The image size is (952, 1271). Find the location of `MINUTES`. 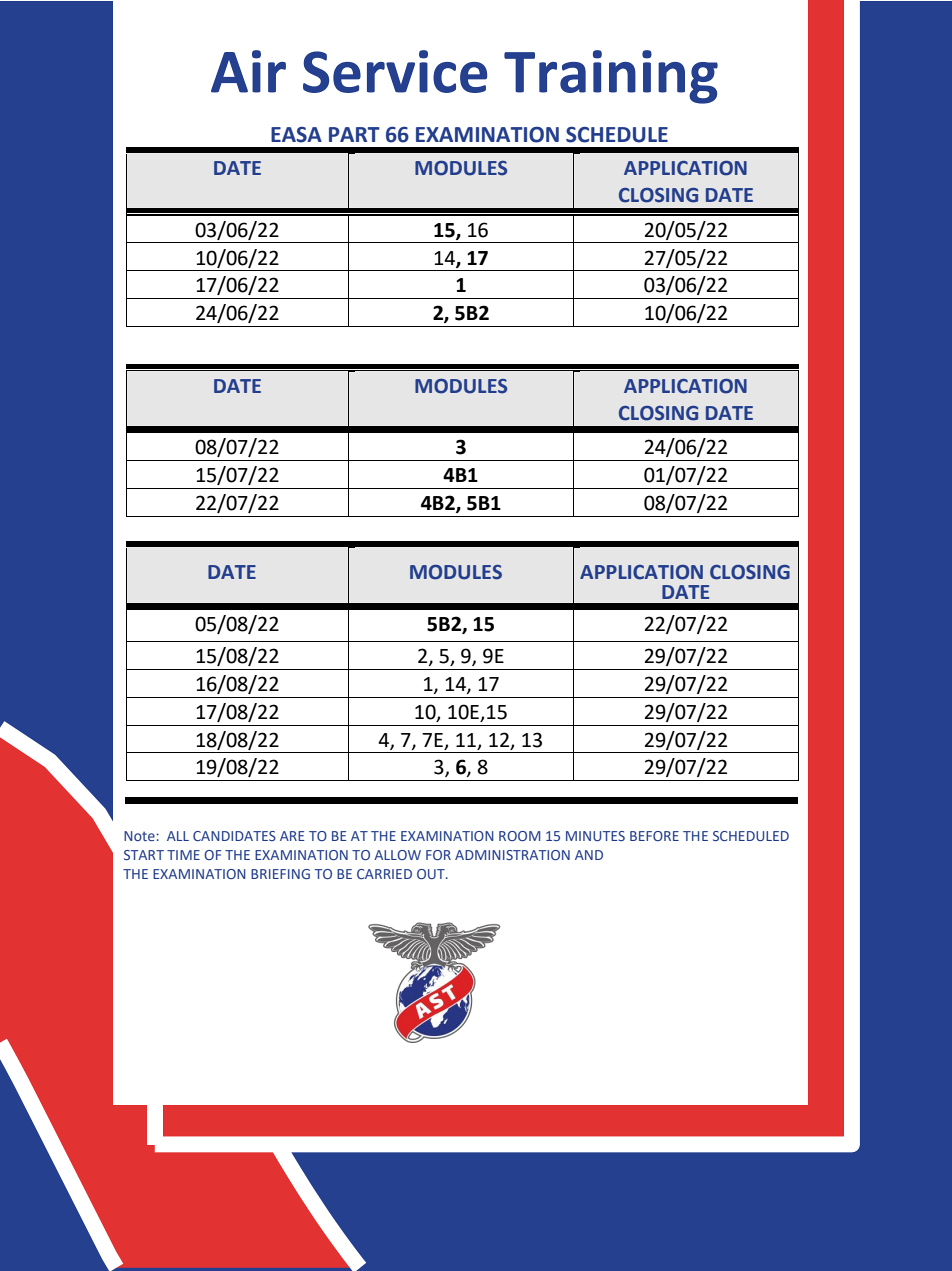

MINUTES is located at coordinates (595, 836).
